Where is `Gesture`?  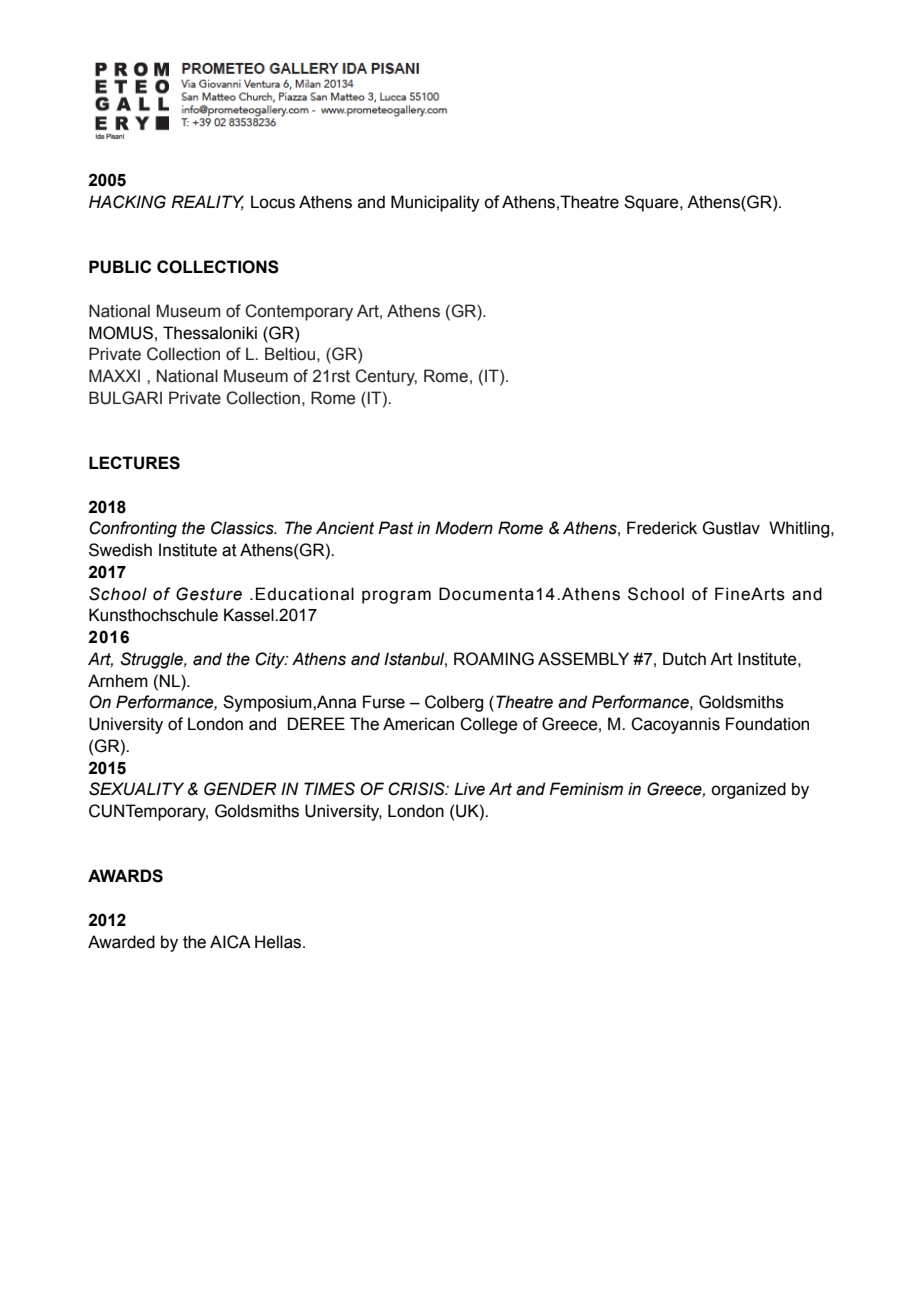 Gesture is located at coordinates (209, 594).
